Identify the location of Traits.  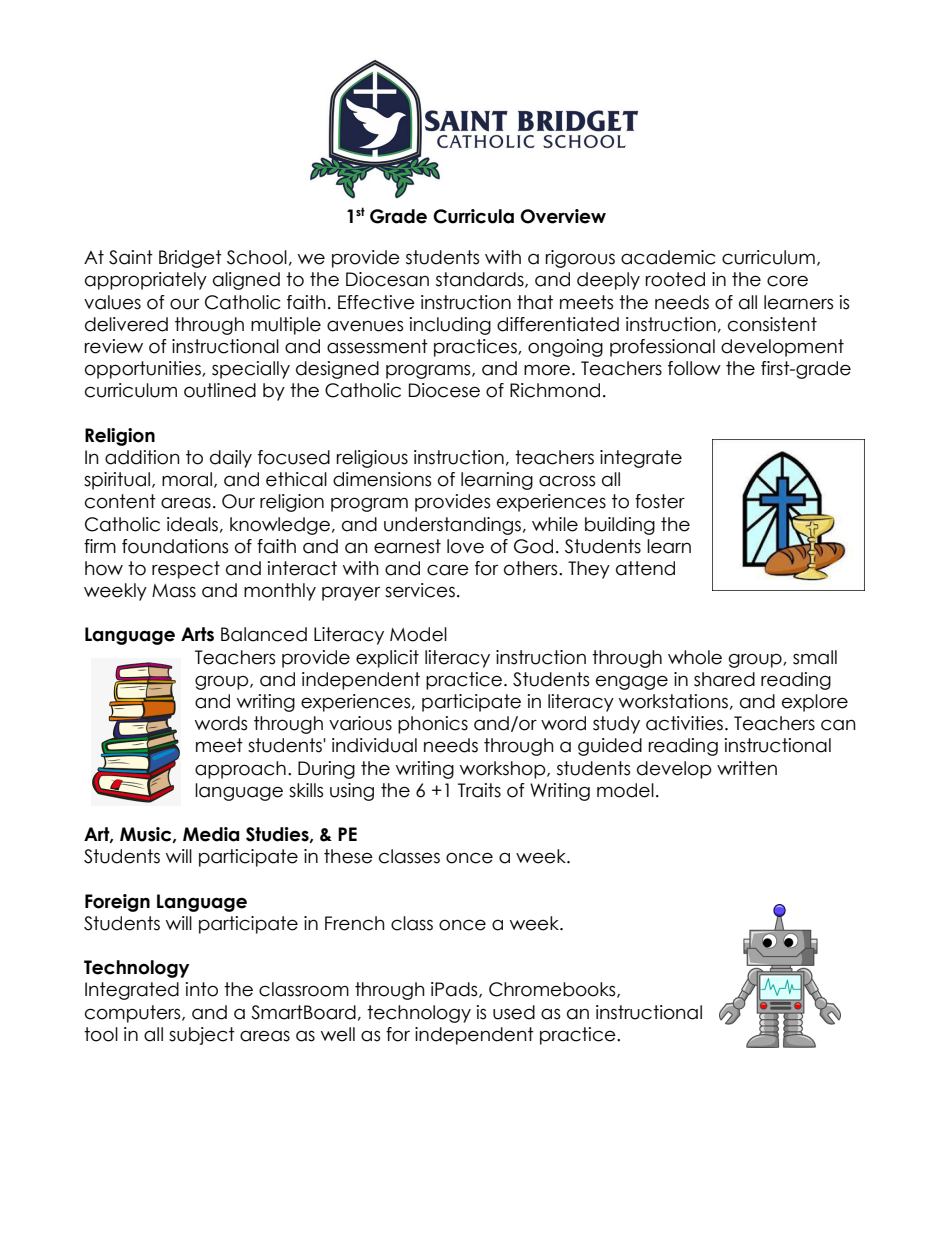
(479, 790).
